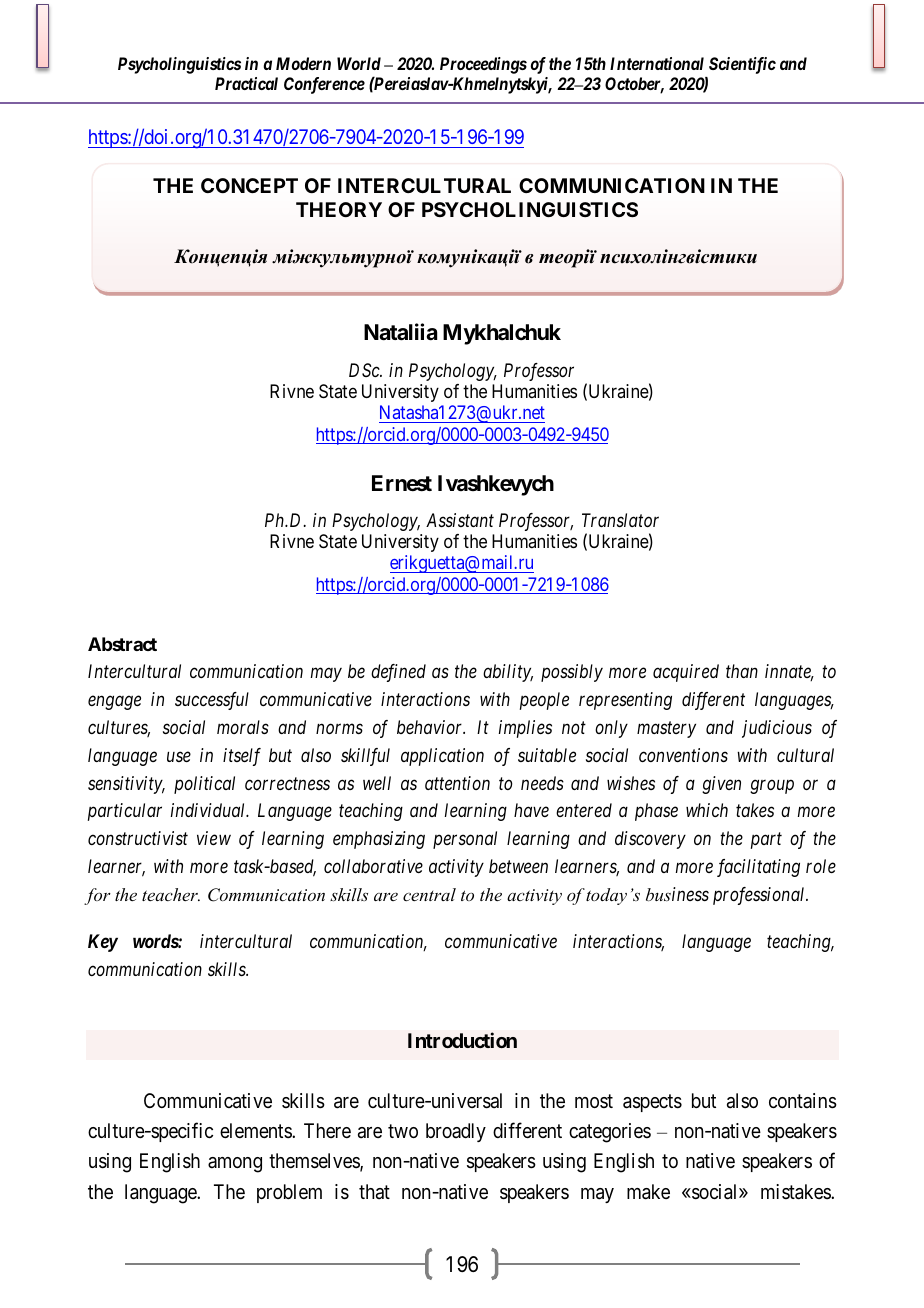  I want to click on ability, so click(508, 673).
